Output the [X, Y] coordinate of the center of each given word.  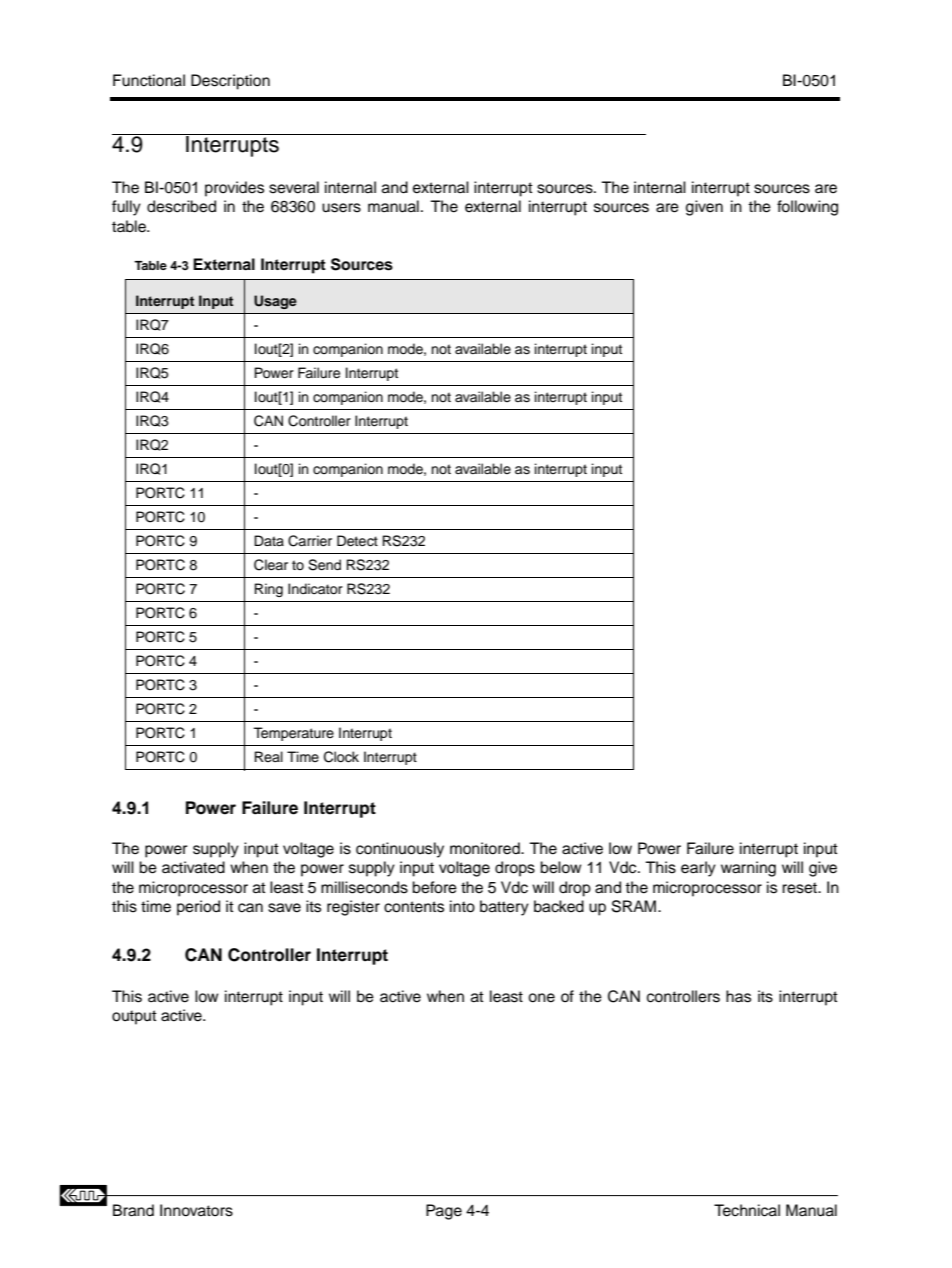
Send [324, 565]
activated [193, 867]
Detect [357, 541]
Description [230, 82]
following [807, 208]
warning [748, 869]
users [341, 208]
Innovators [196, 1210]
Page [444, 1212]
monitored [486, 848]
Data [269, 540]
